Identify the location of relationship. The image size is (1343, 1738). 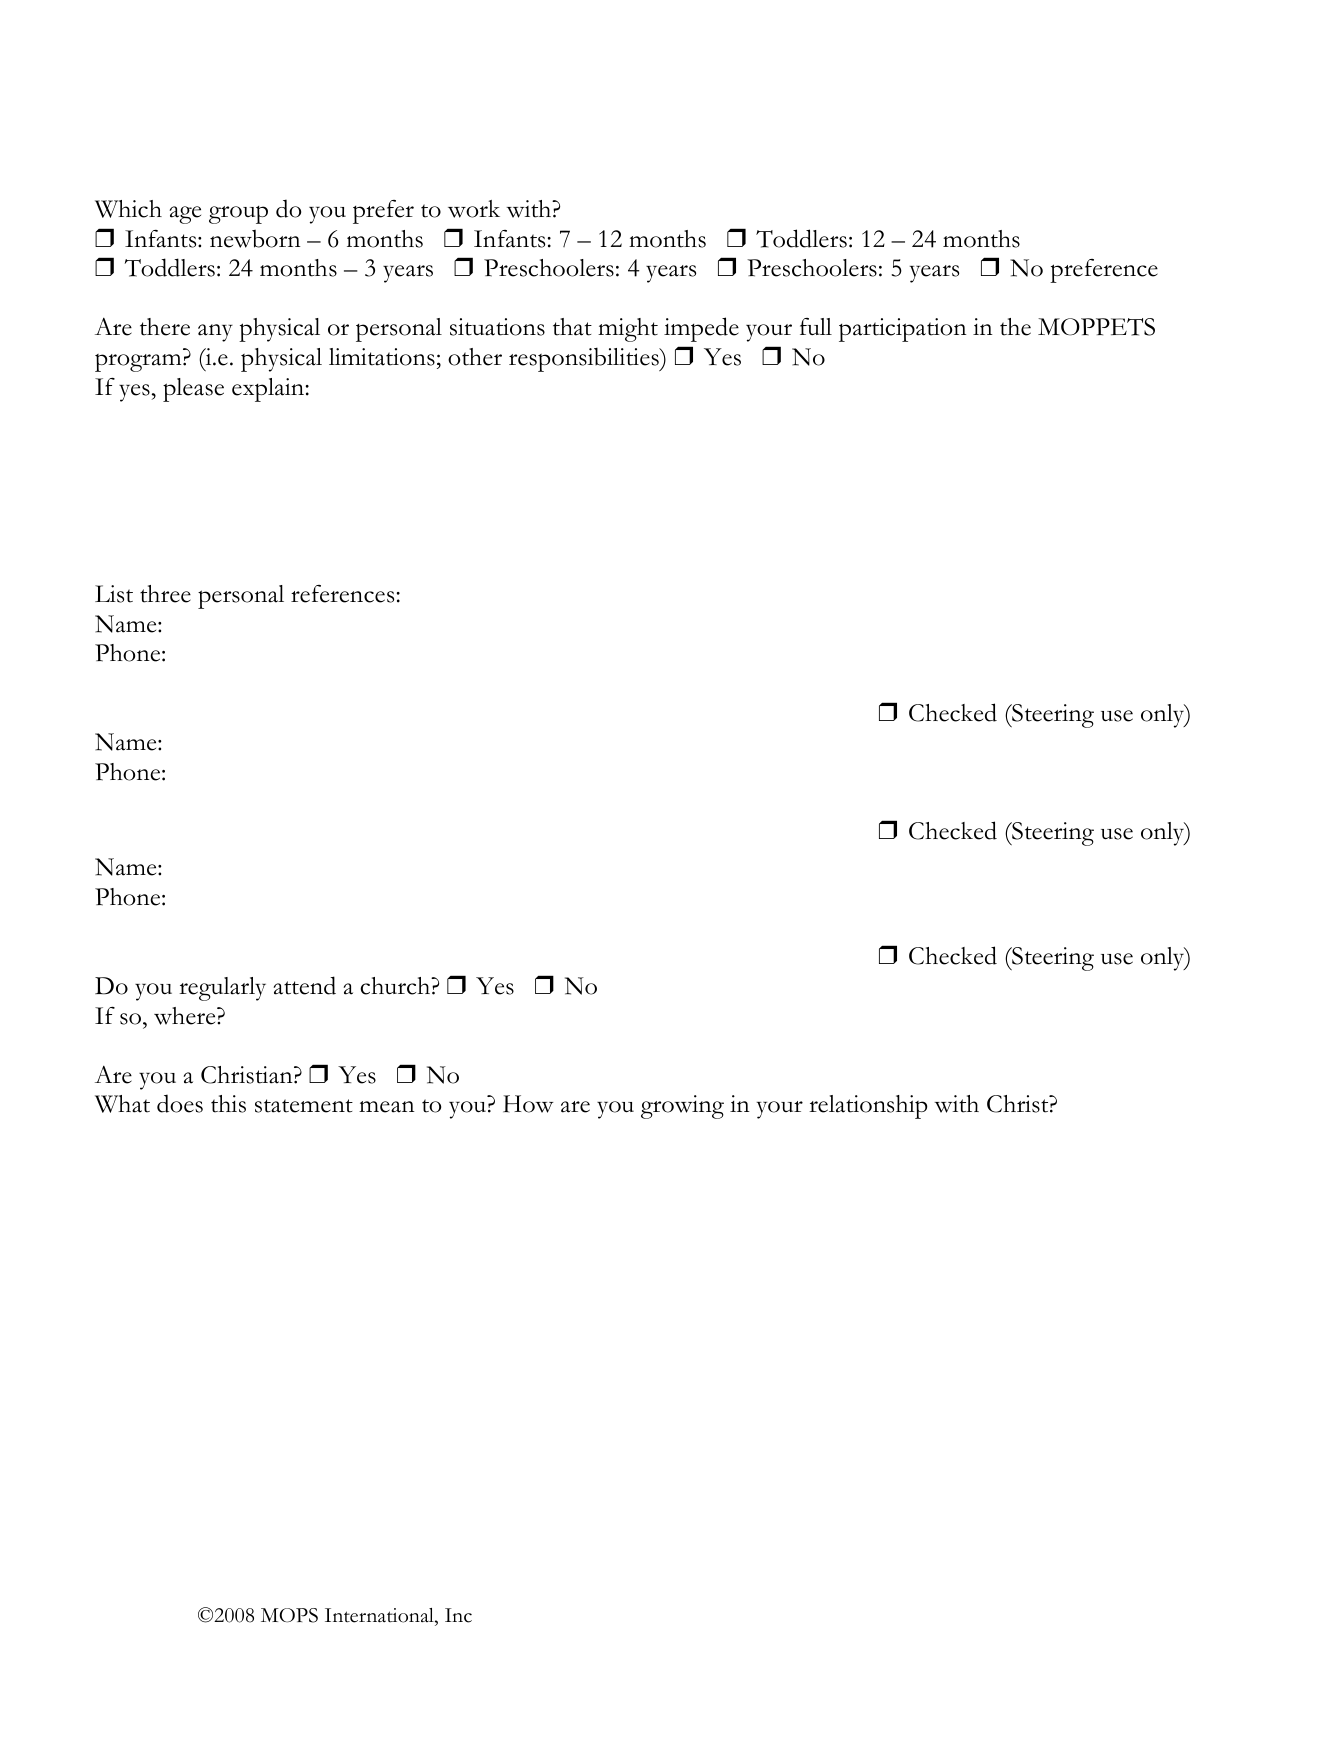
(868, 1107).
